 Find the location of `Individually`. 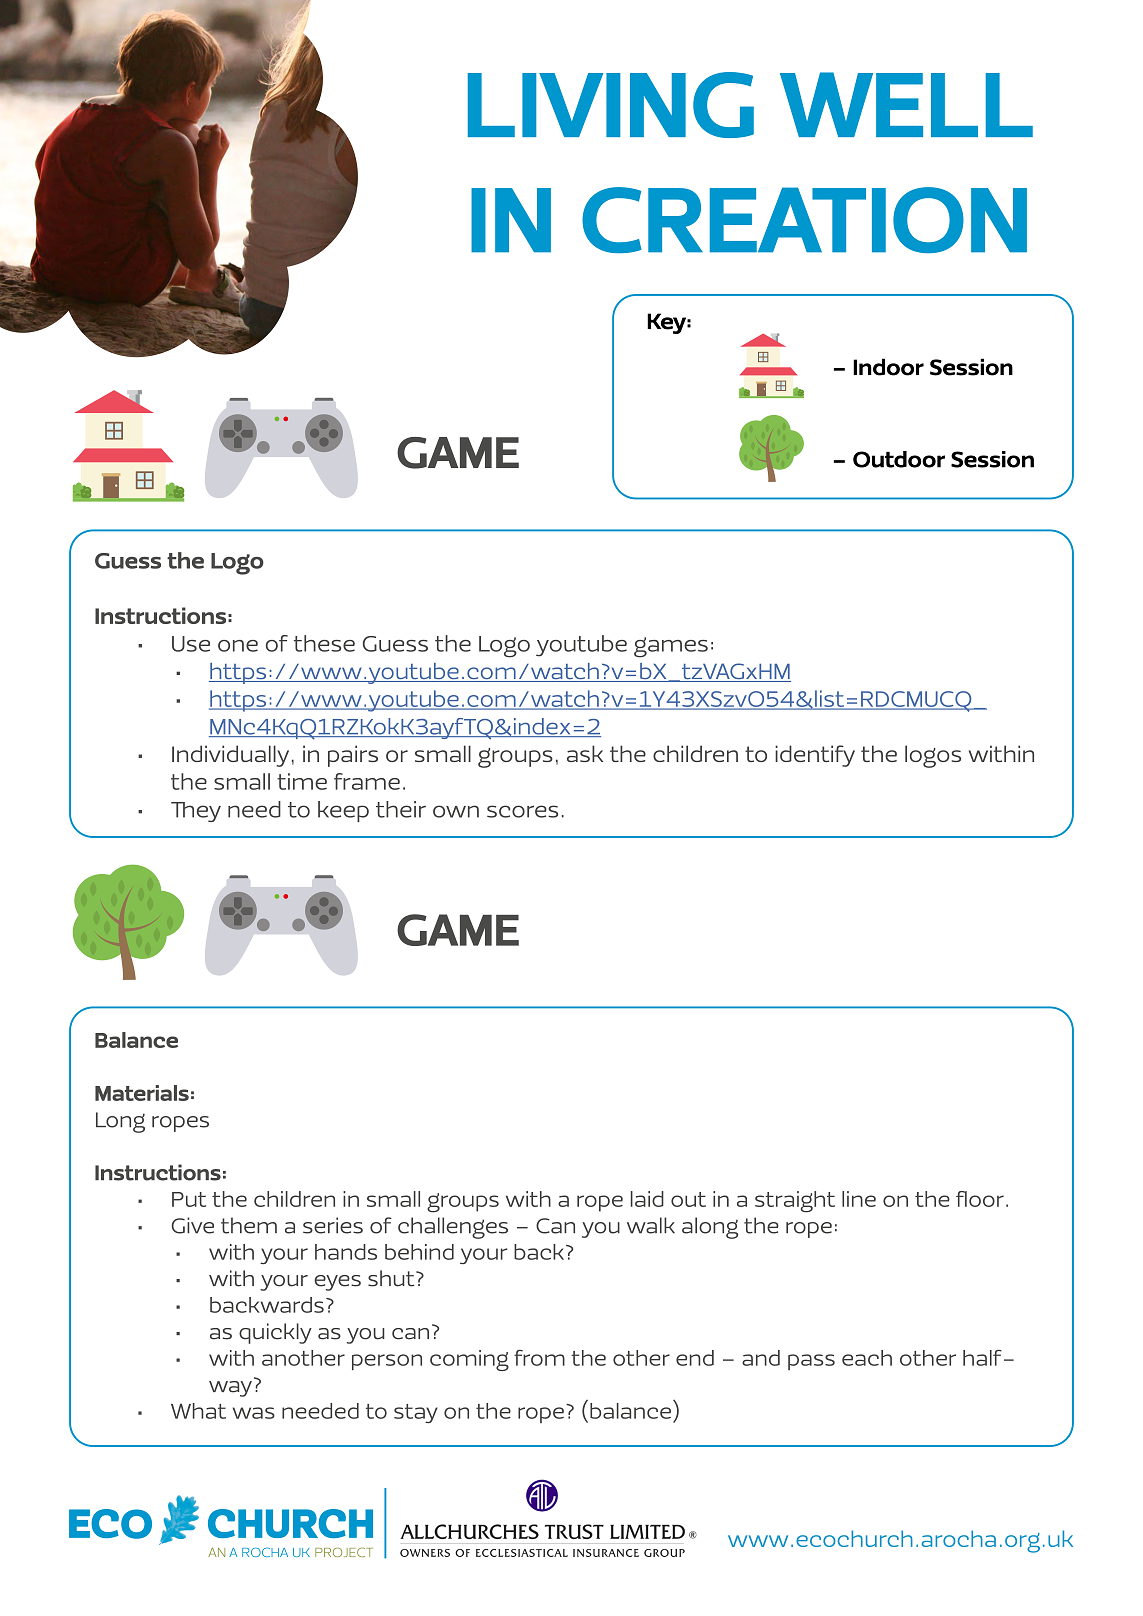

Individually is located at coordinates (230, 756).
